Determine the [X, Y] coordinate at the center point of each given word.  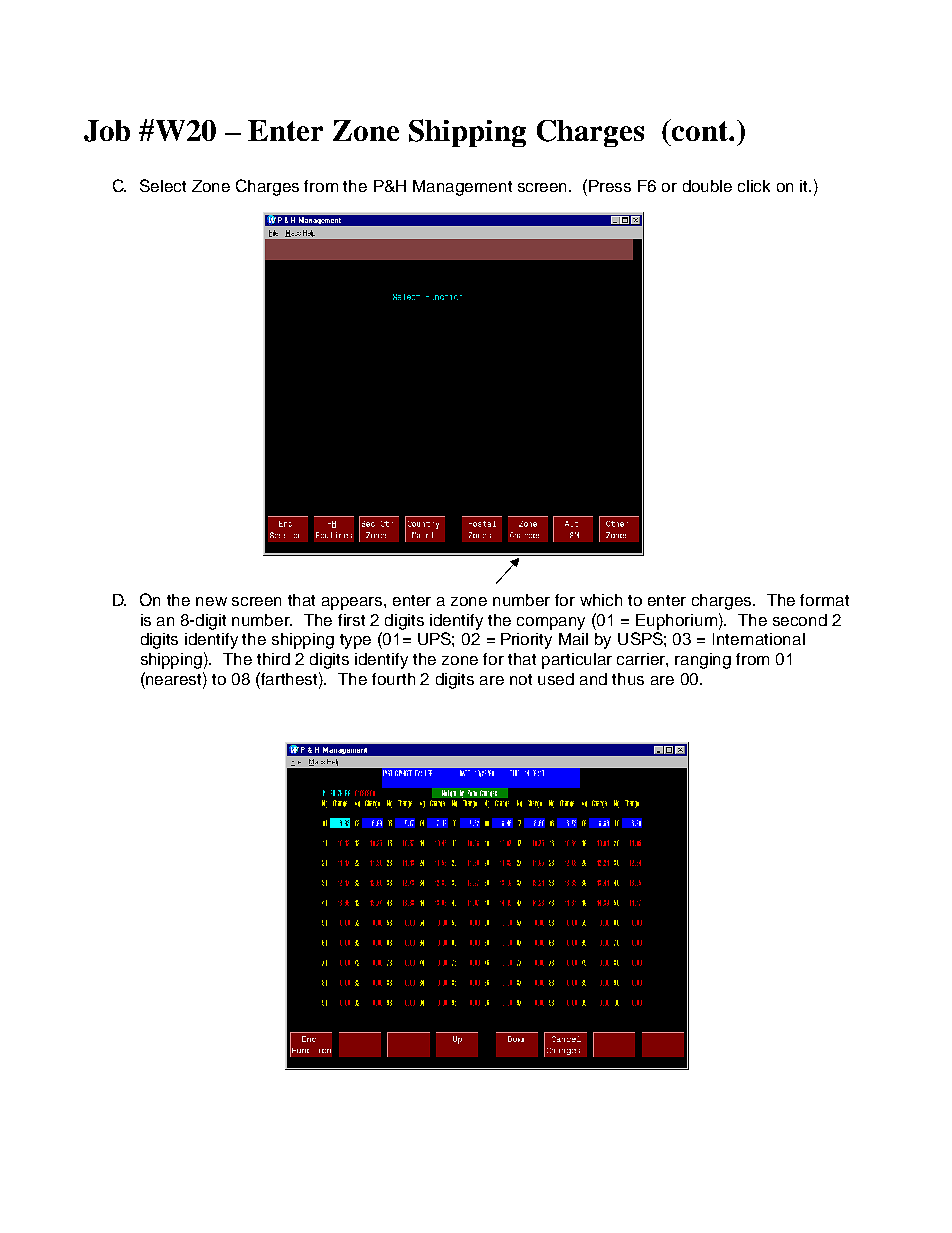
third [273, 659]
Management [462, 188]
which [601, 600]
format [824, 600]
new [211, 601]
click [754, 186]
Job [107, 131]
